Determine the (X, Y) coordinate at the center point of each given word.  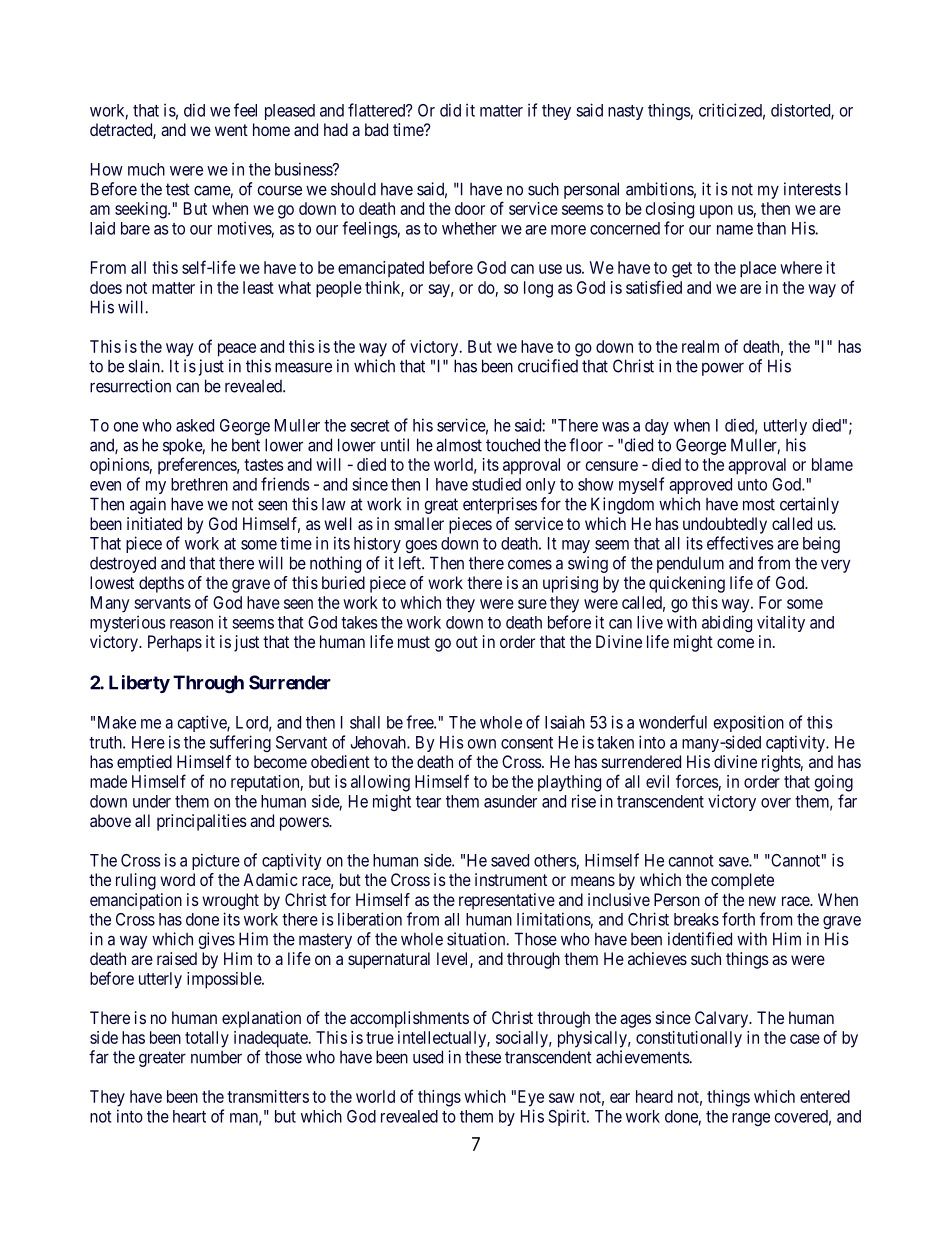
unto (752, 485)
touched (513, 445)
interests (812, 189)
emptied (144, 763)
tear (428, 802)
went (231, 130)
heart (189, 1116)
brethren (199, 484)
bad (376, 129)
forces (697, 781)
